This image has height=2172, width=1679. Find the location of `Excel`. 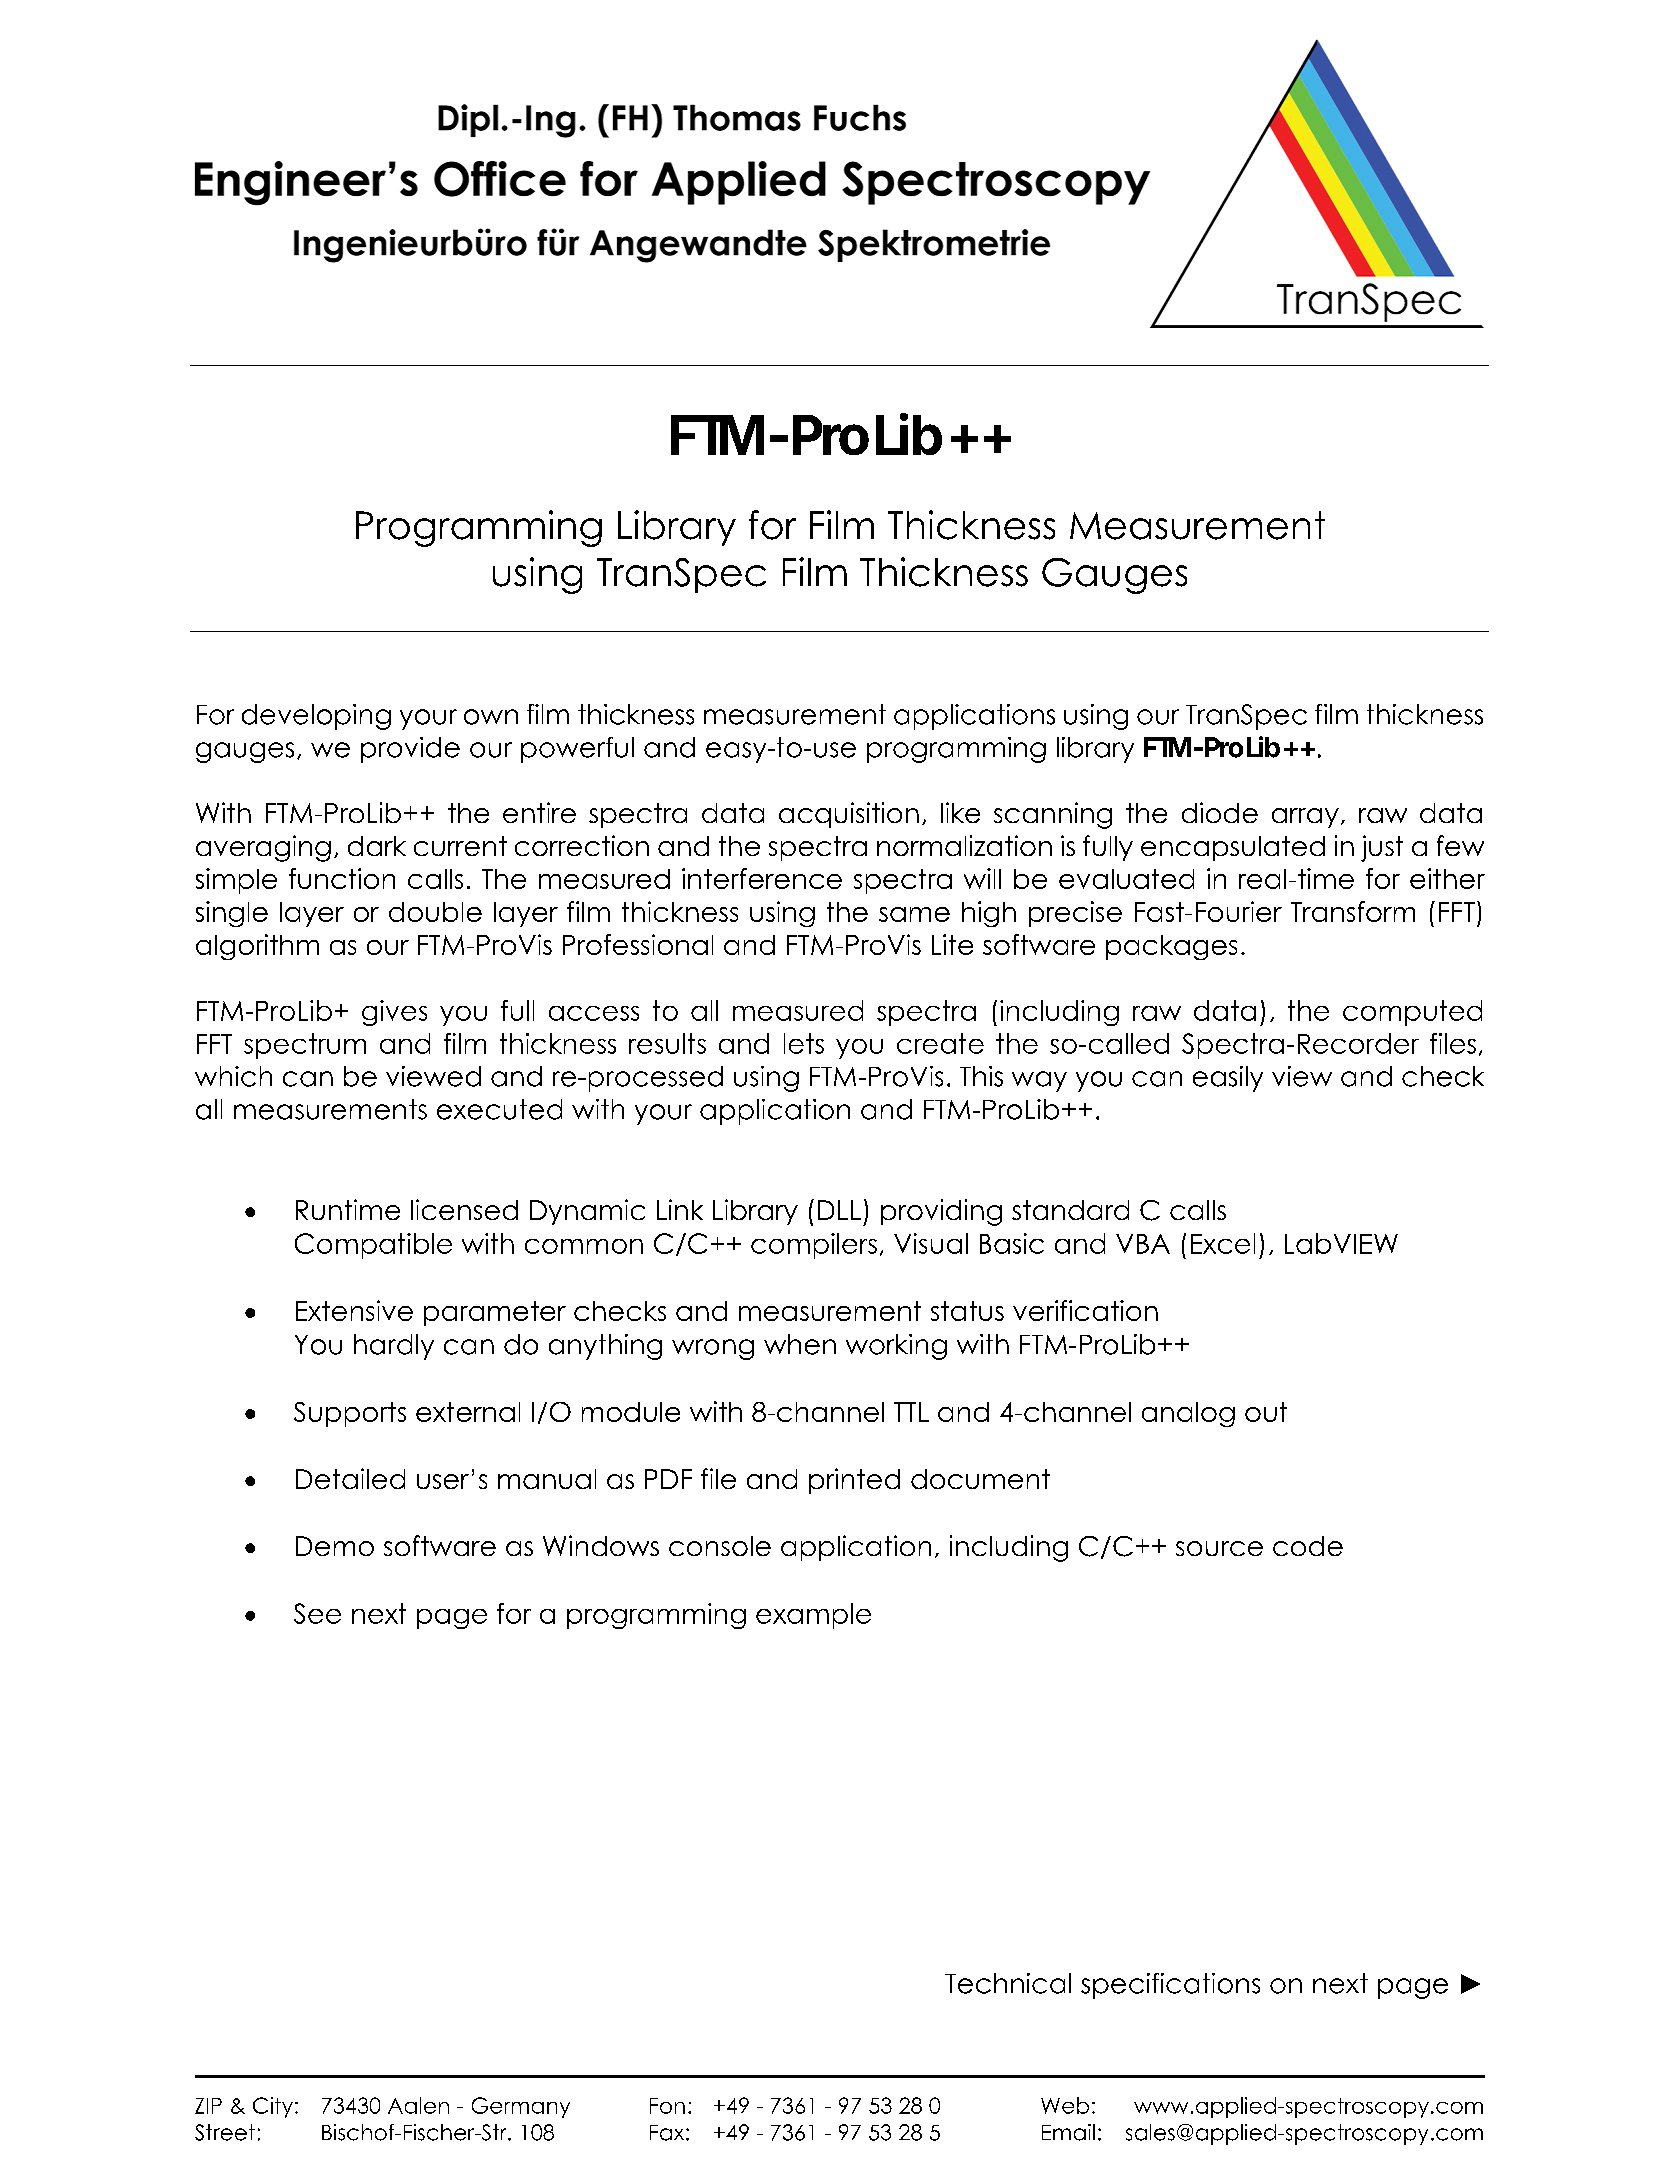

Excel is located at coordinates (1223, 1243).
